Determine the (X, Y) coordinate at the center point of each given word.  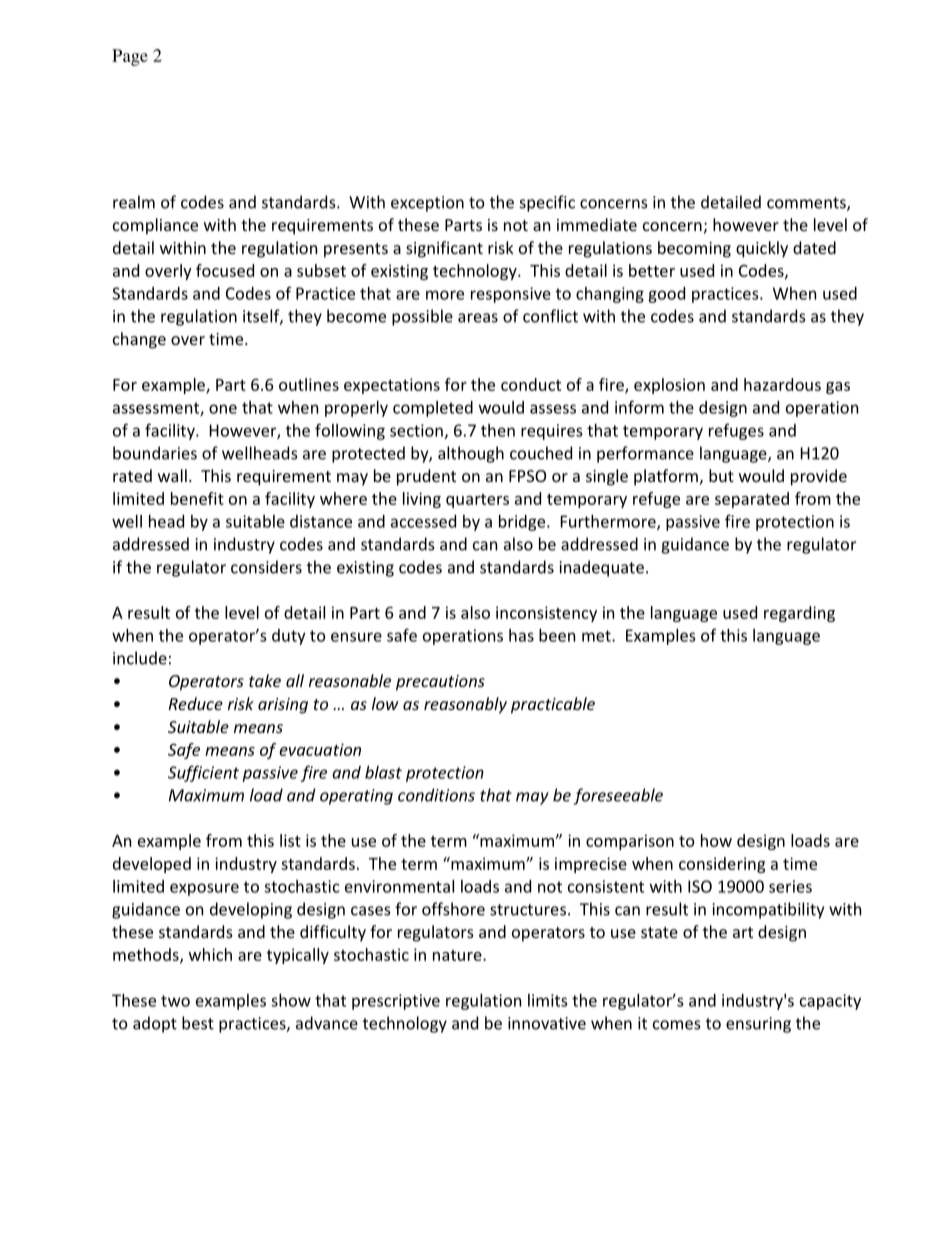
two (175, 1001)
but (721, 475)
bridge (523, 523)
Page (130, 57)
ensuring (758, 1025)
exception (427, 204)
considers (266, 567)
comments (807, 204)
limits (547, 1000)
